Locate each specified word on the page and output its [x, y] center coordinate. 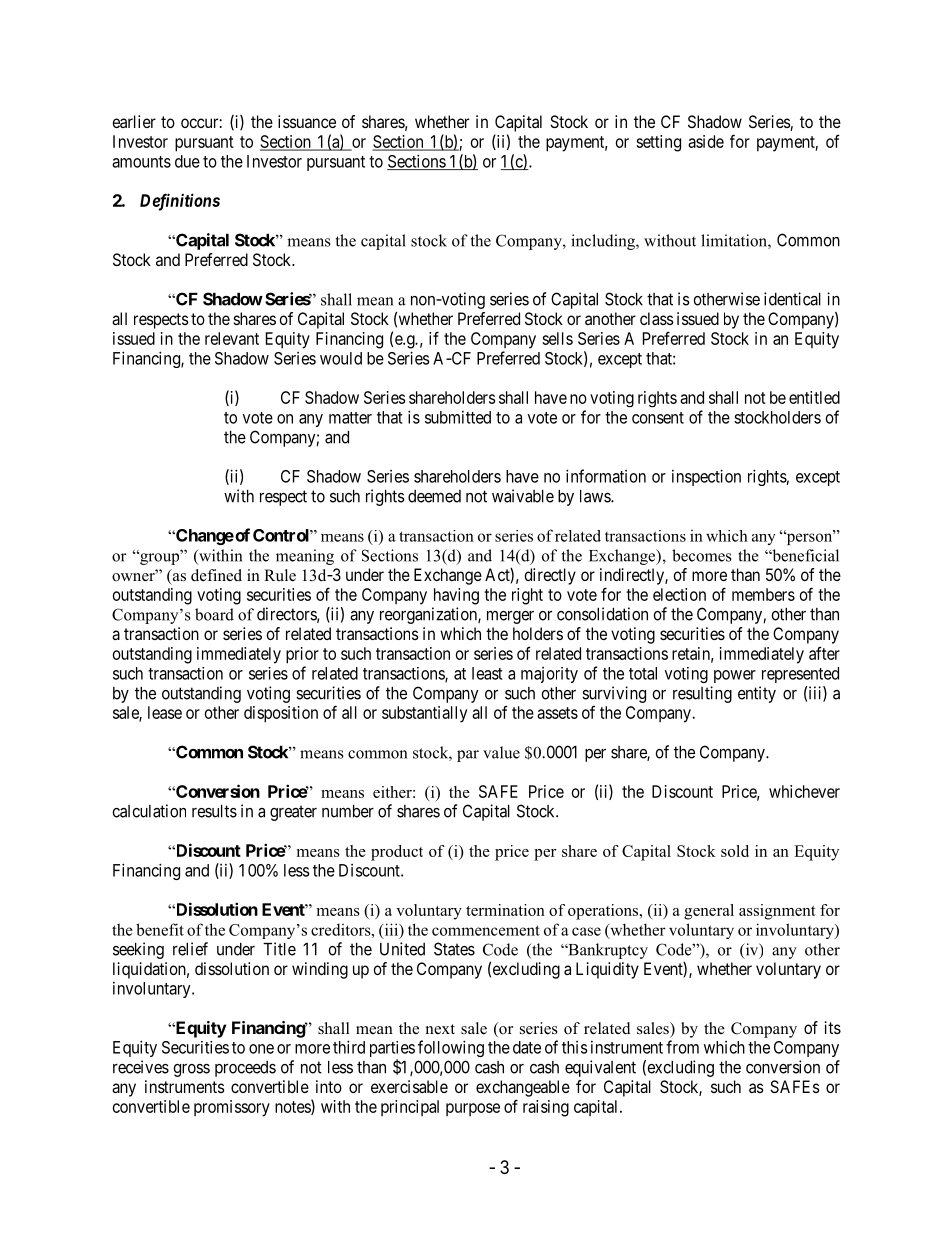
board [214, 614]
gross [191, 1070]
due [187, 161]
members [763, 594]
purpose [473, 1109]
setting [658, 143]
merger [510, 617]
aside [706, 141]
